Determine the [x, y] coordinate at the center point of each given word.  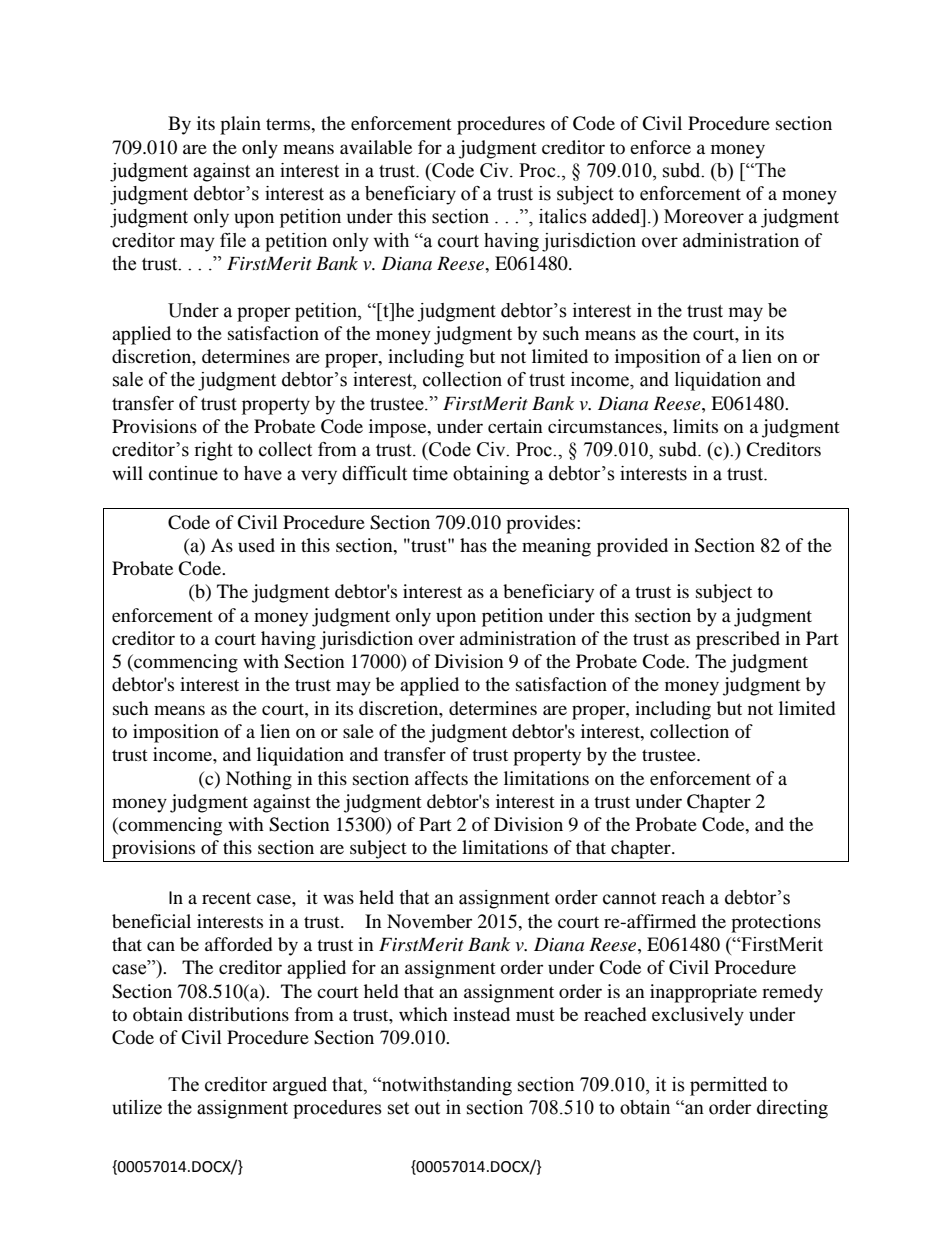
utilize [137, 1107]
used [256, 545]
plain [240, 125]
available [376, 147]
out [427, 1108]
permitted [728, 1086]
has [473, 545]
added [617, 216]
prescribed [738, 640]
